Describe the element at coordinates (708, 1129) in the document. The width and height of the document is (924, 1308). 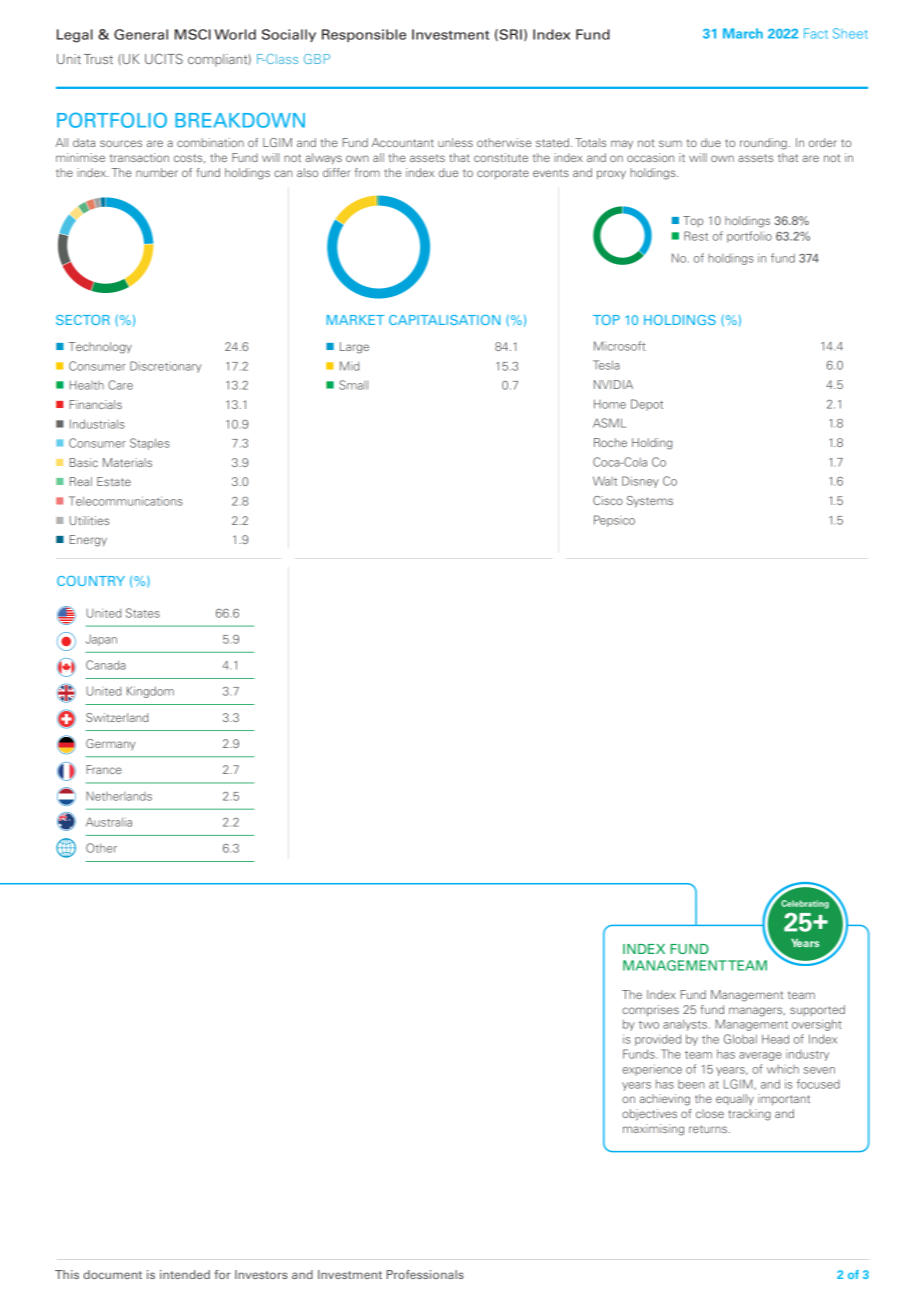
I see `returns` at that location.
